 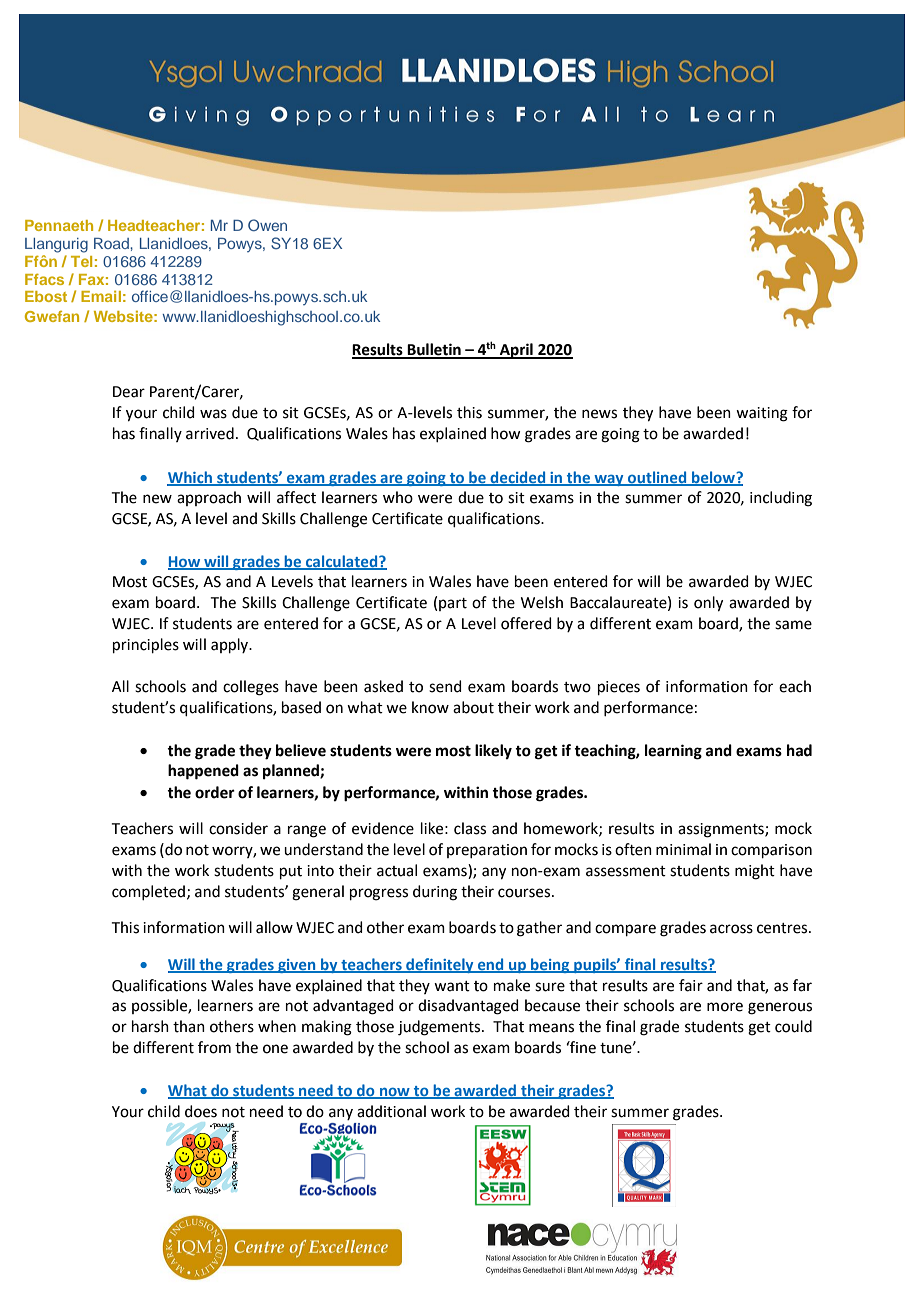 I want to click on completed, so click(x=150, y=892).
